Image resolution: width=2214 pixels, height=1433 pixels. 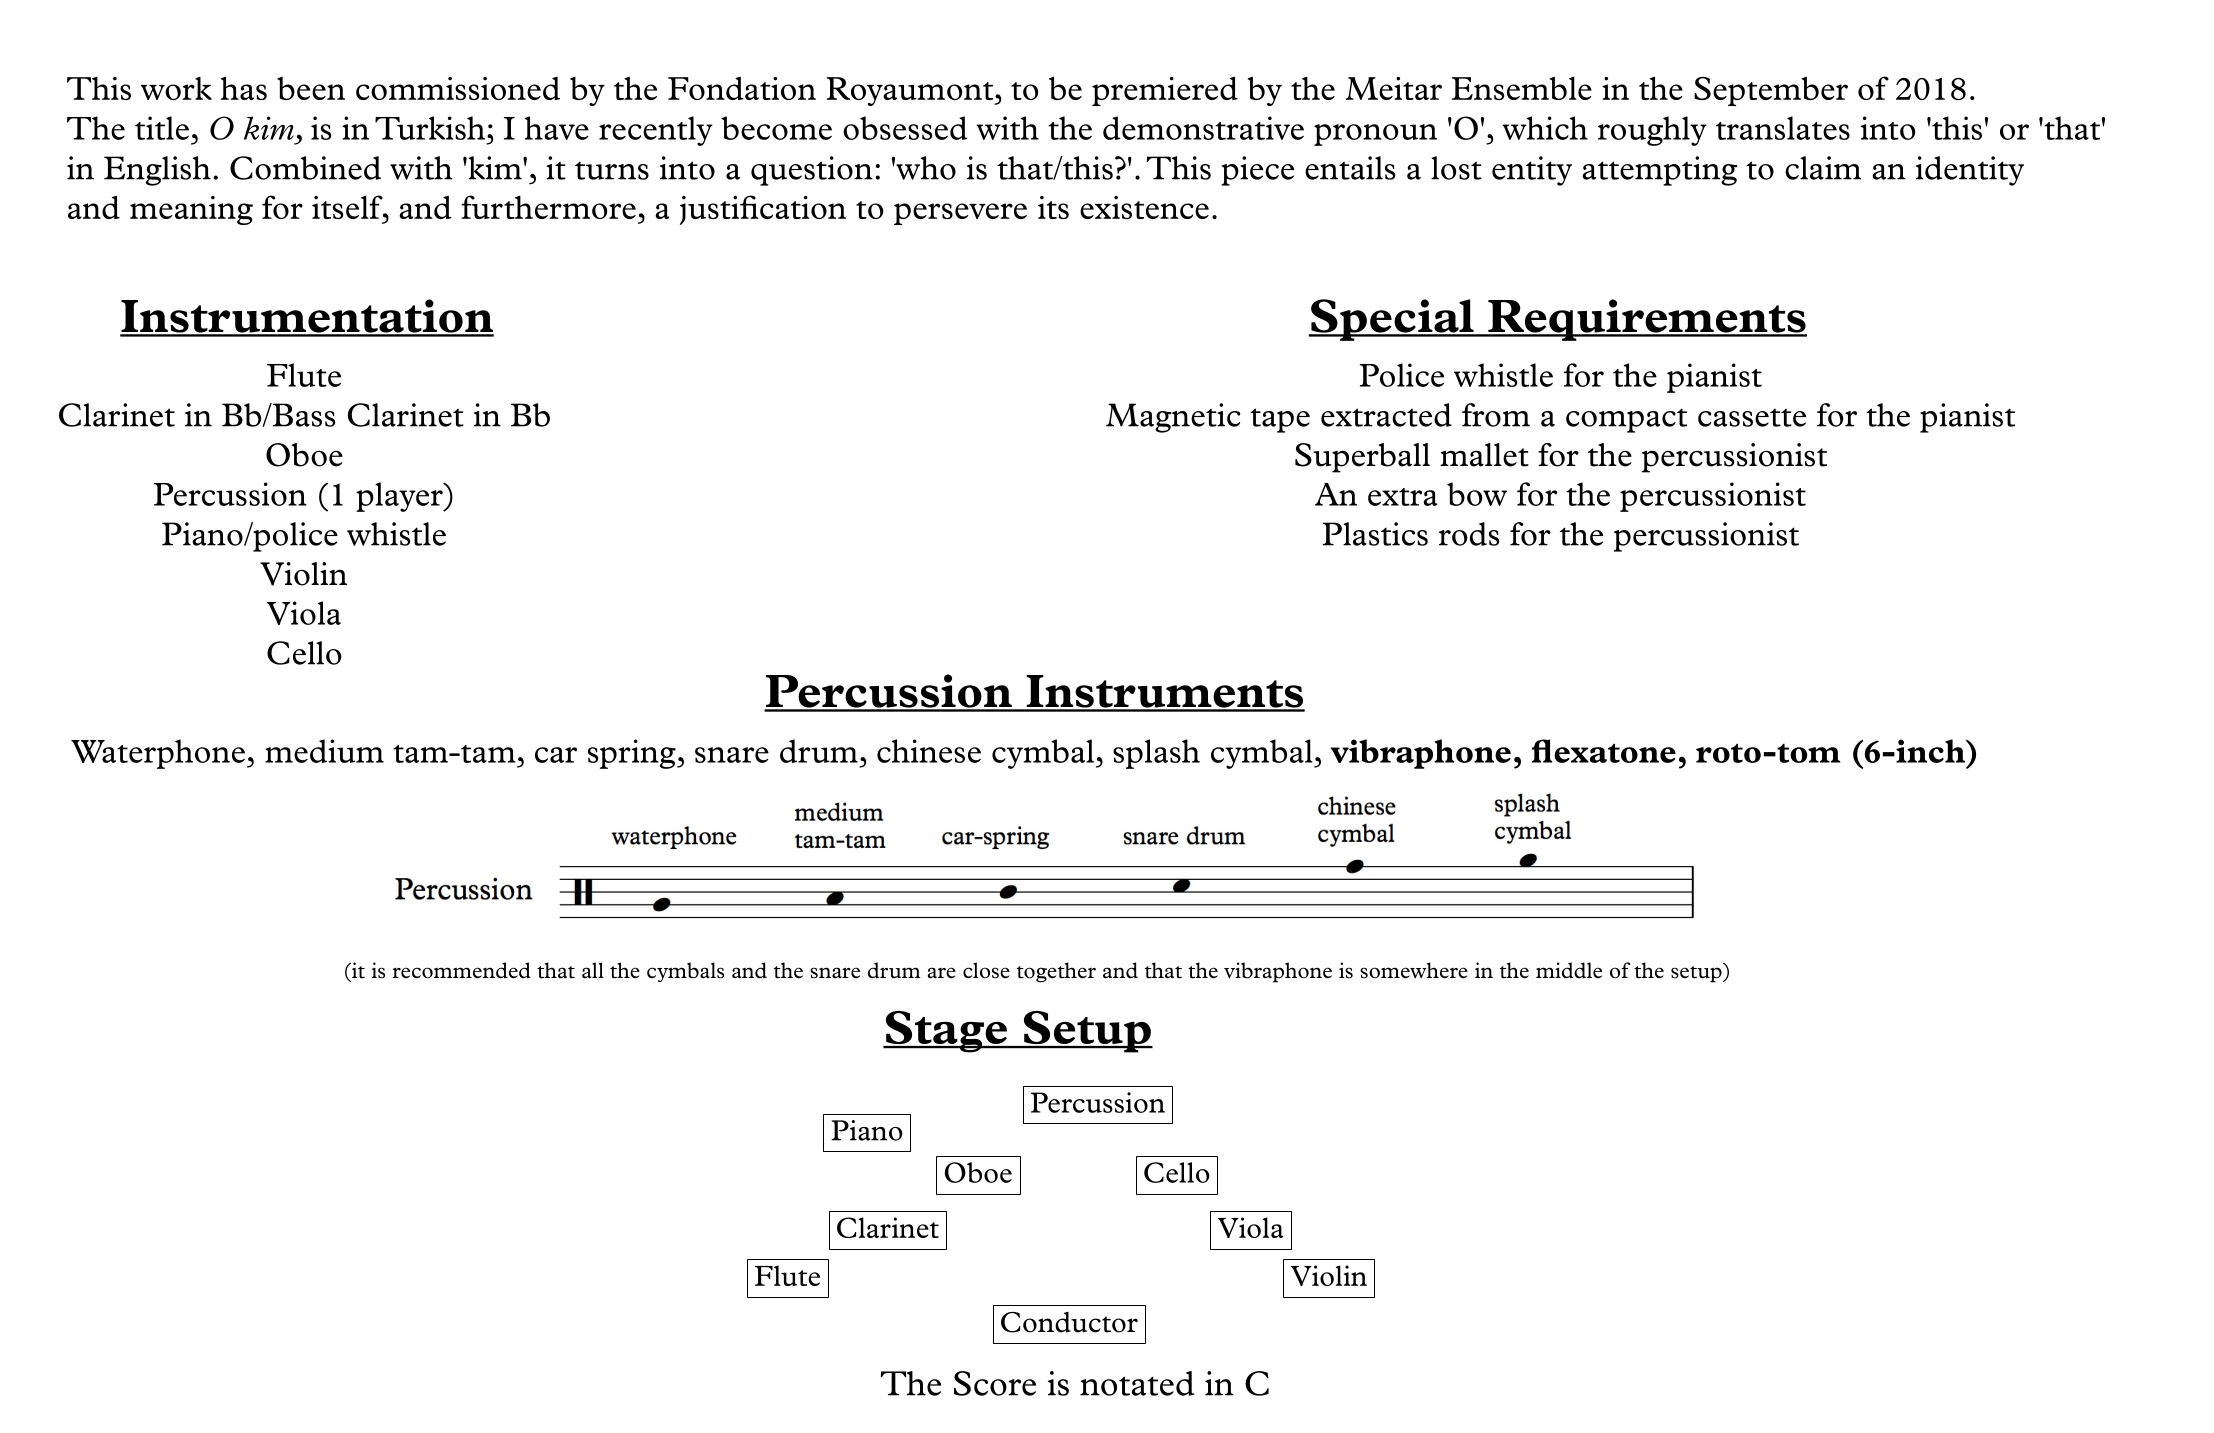 I want to click on Turkish, so click(x=430, y=128).
